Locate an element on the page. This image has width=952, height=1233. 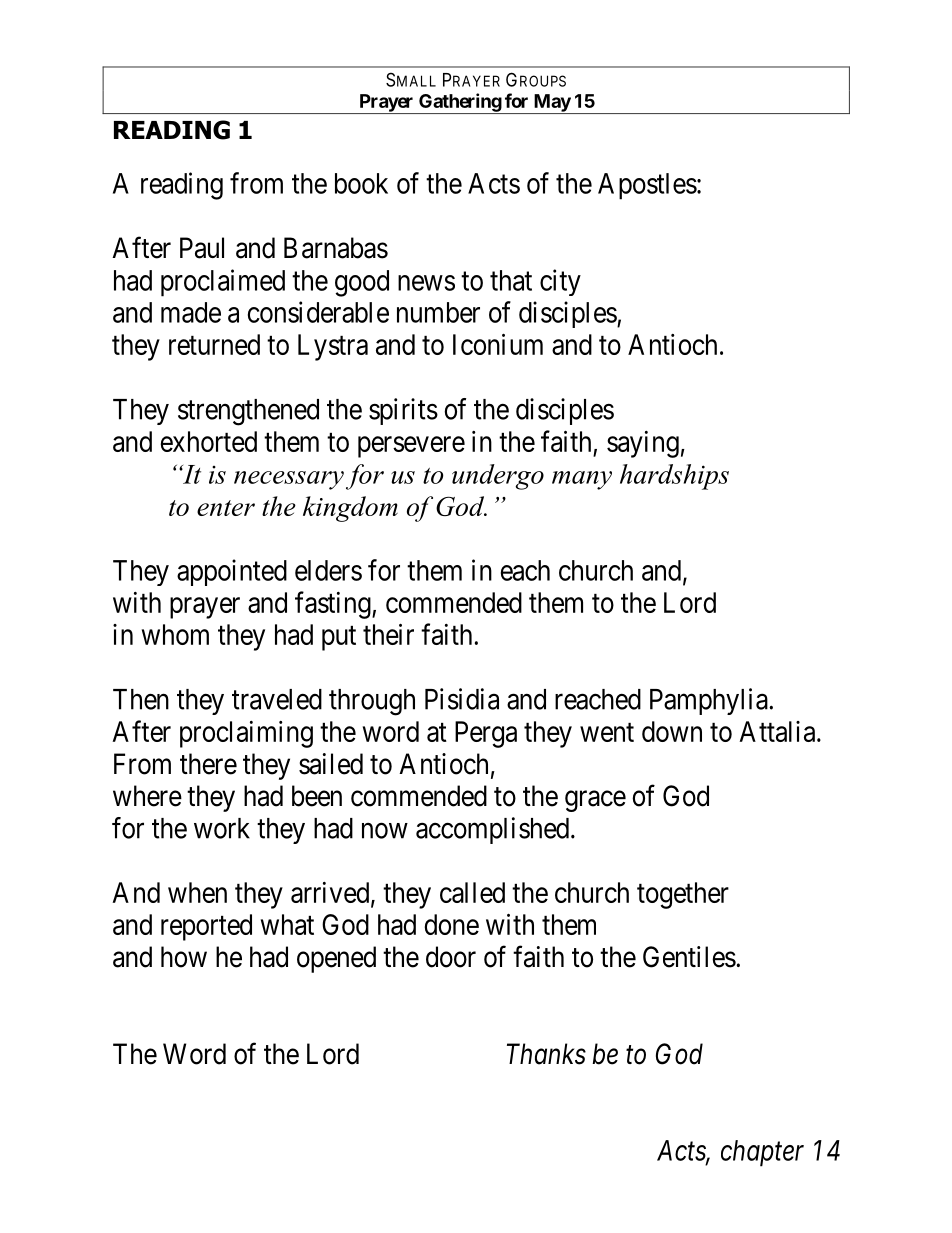
Thanks is located at coordinates (546, 1054).
